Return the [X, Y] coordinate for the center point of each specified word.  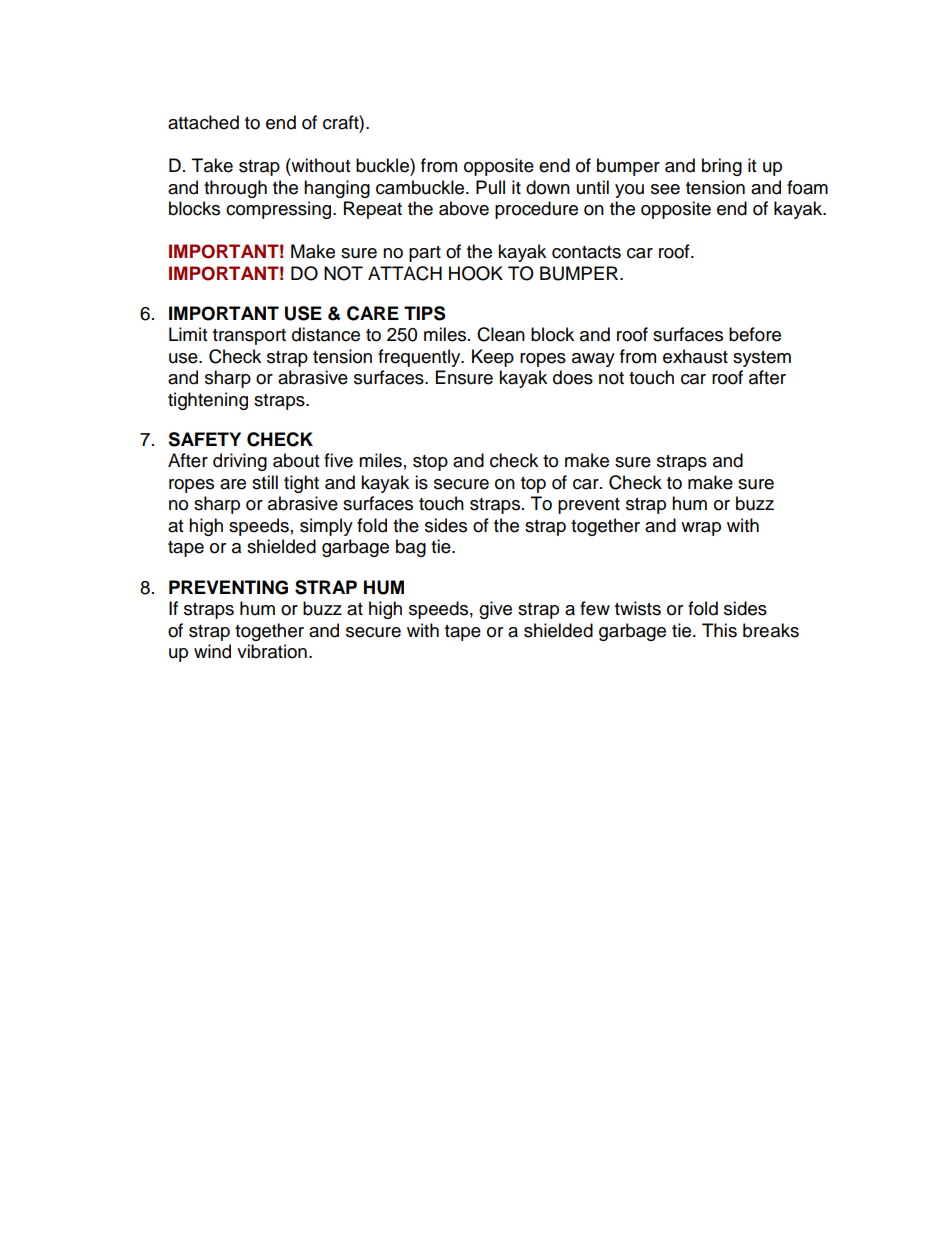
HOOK [476, 273]
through [235, 189]
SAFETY [204, 439]
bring [722, 167]
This [719, 630]
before [755, 334]
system [762, 359]
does [573, 377]
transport [249, 337]
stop [430, 463]
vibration [272, 651]
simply [326, 527]
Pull [490, 187]
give [495, 610]
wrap [701, 529]
